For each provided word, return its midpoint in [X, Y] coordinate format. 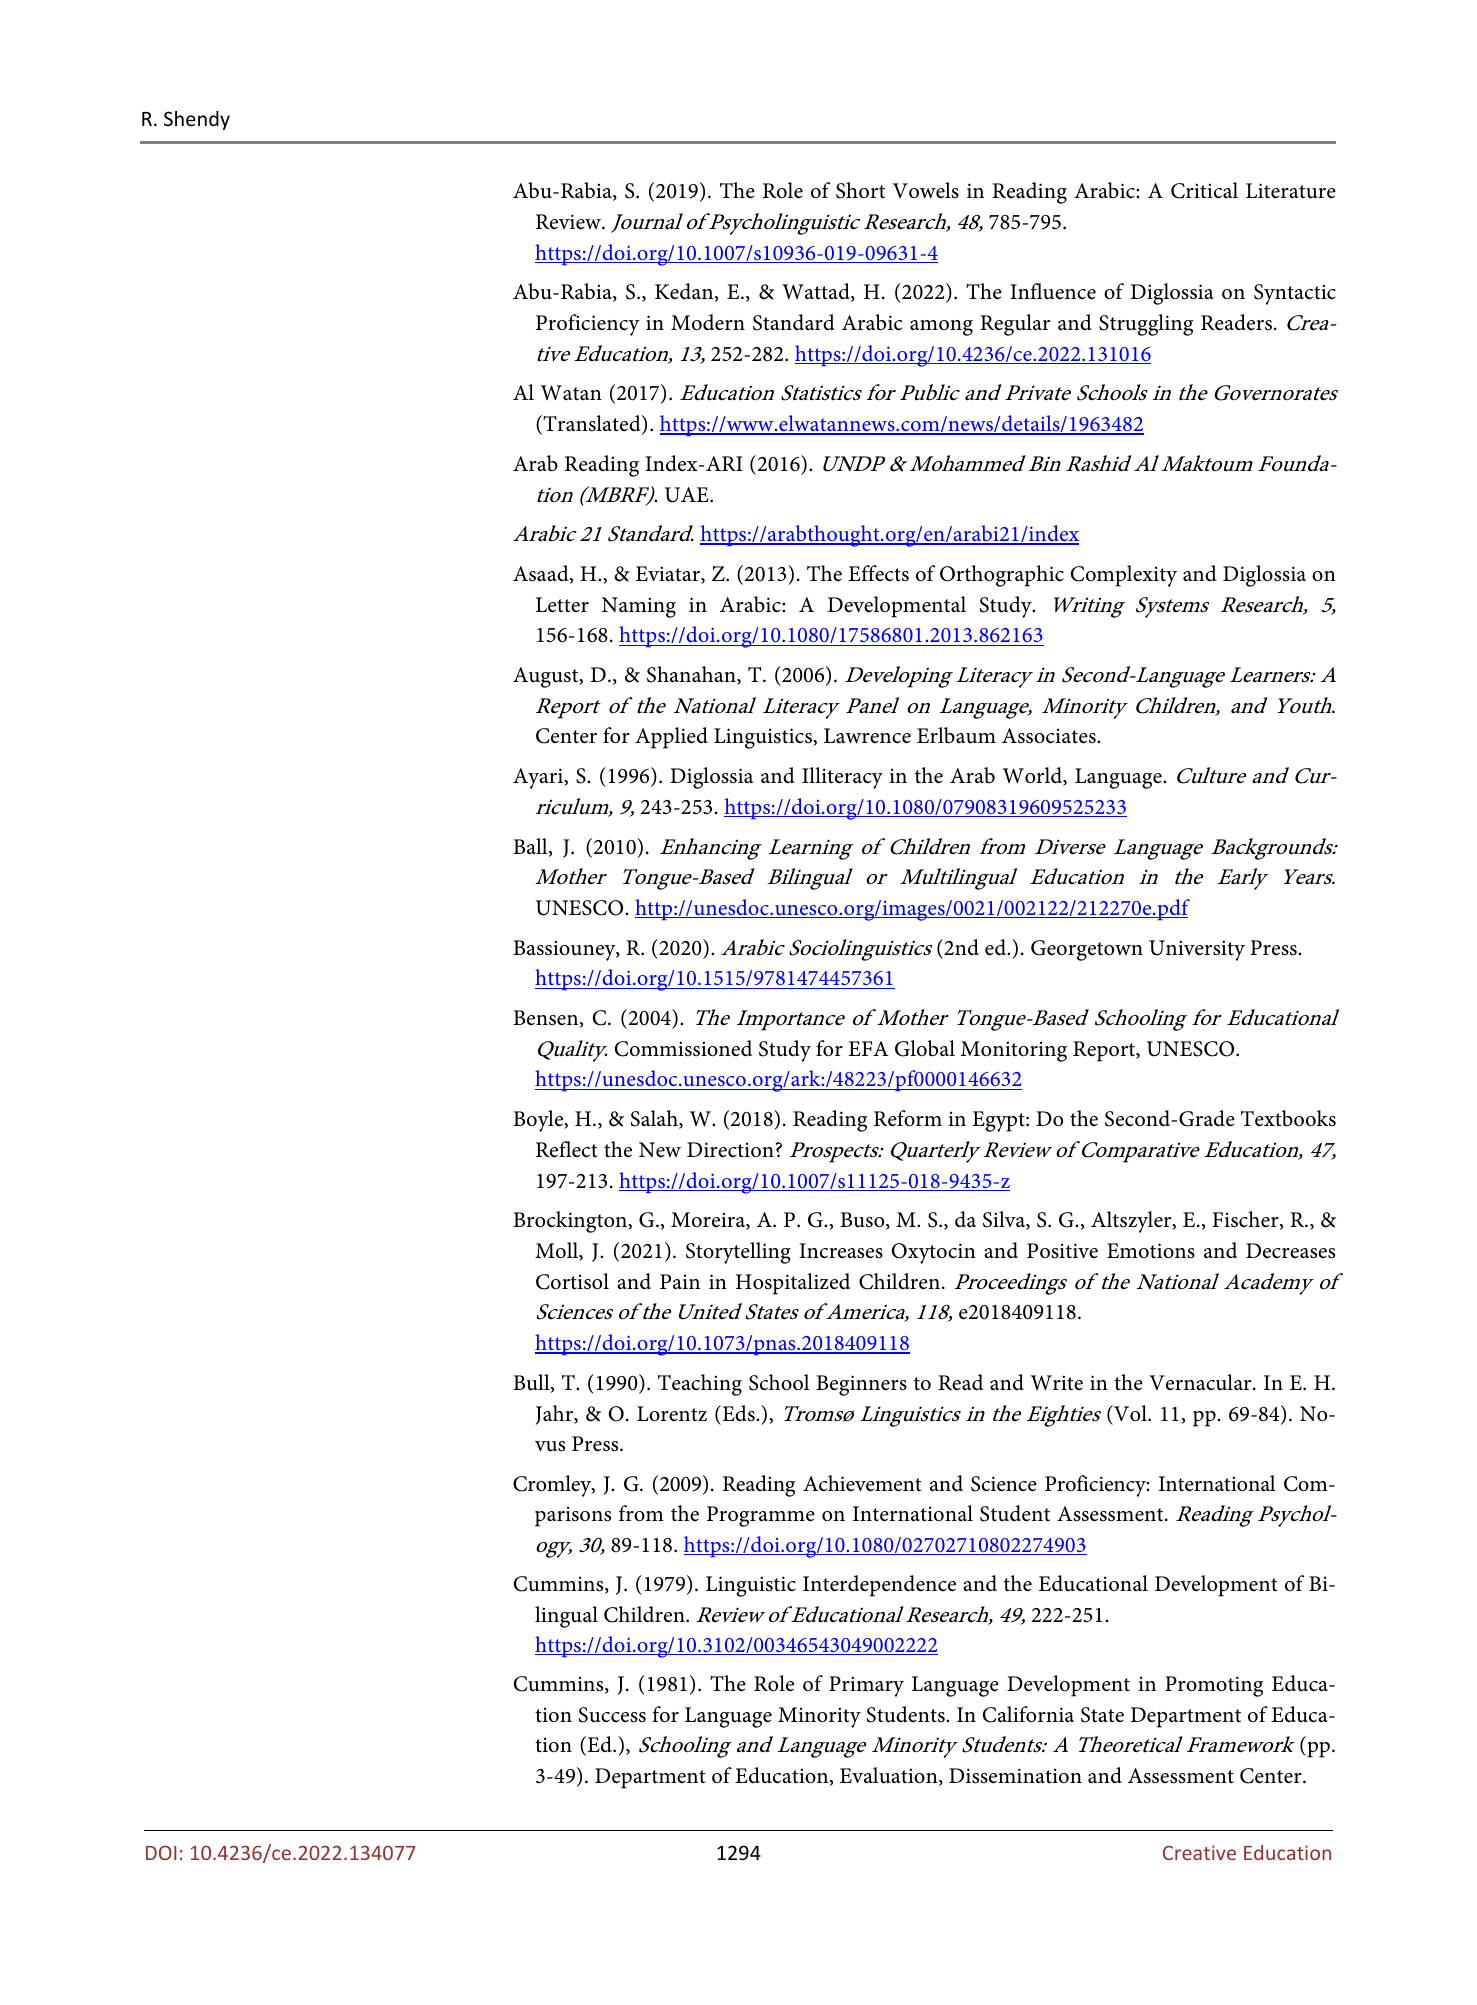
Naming [639, 607]
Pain [680, 1282]
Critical [1204, 190]
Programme [761, 1516]
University [1197, 950]
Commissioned [683, 1048]
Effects [878, 573]
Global [925, 1048]
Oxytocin [934, 1253]
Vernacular [1201, 1382]
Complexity [1124, 576]
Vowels [926, 190]
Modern [708, 322]
